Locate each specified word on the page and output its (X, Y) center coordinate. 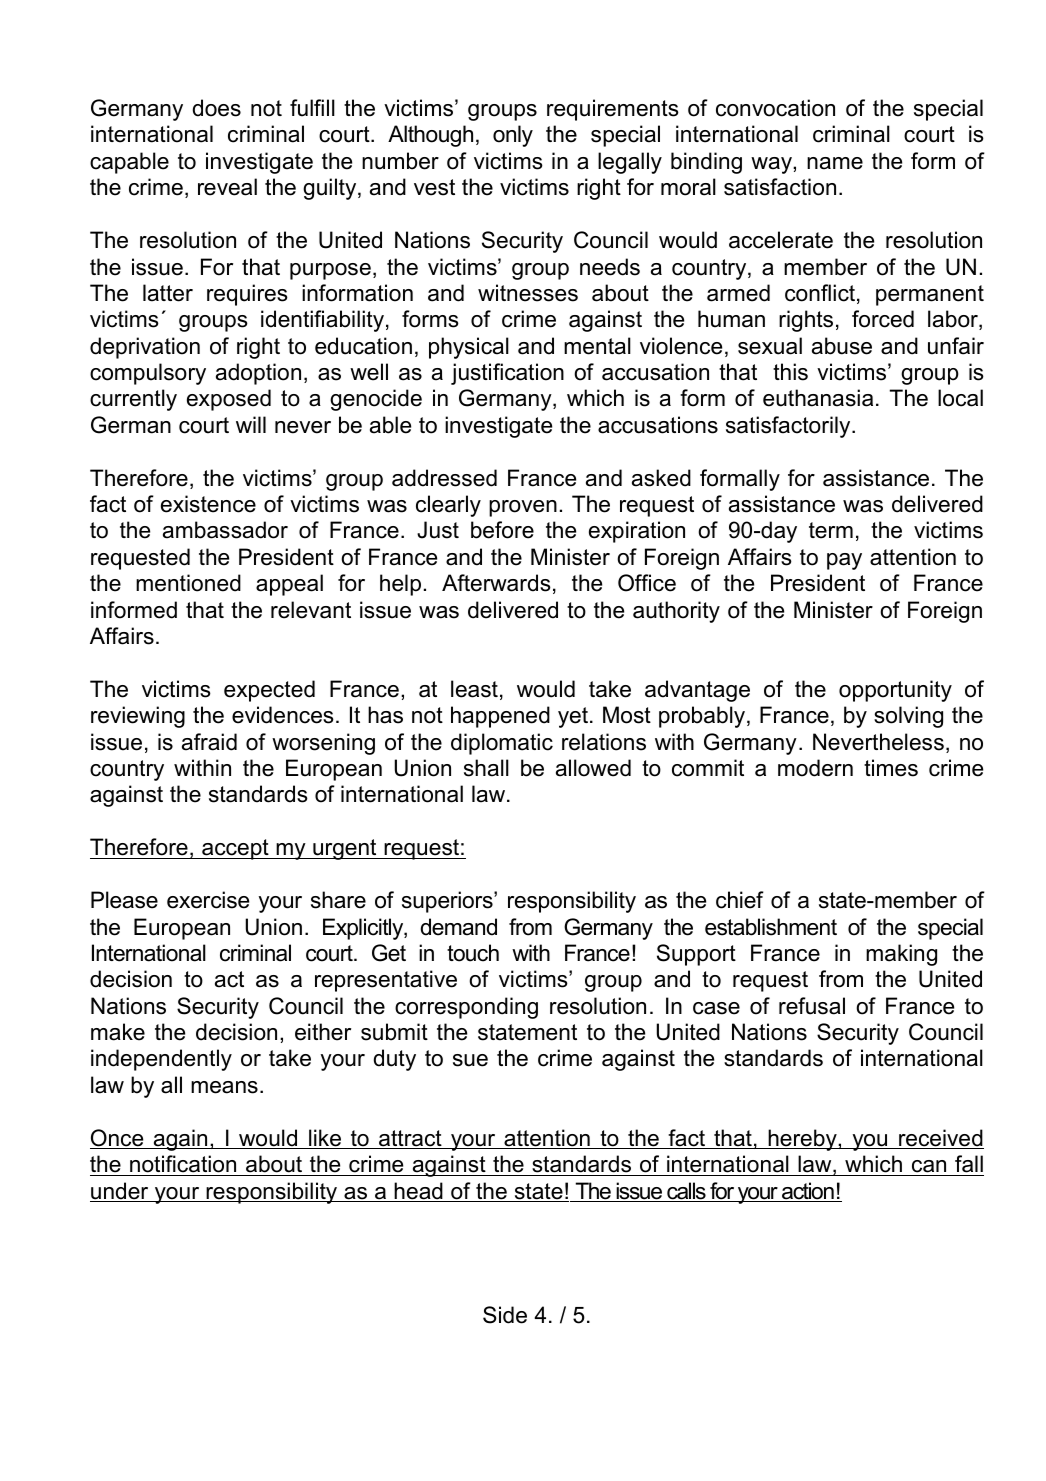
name (835, 163)
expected (269, 691)
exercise (208, 900)
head (418, 1192)
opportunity (895, 691)
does (217, 108)
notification (183, 1164)
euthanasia (818, 398)
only (513, 136)
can (929, 1166)
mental (597, 346)
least (474, 689)
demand (459, 927)
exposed (229, 400)
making (901, 955)
